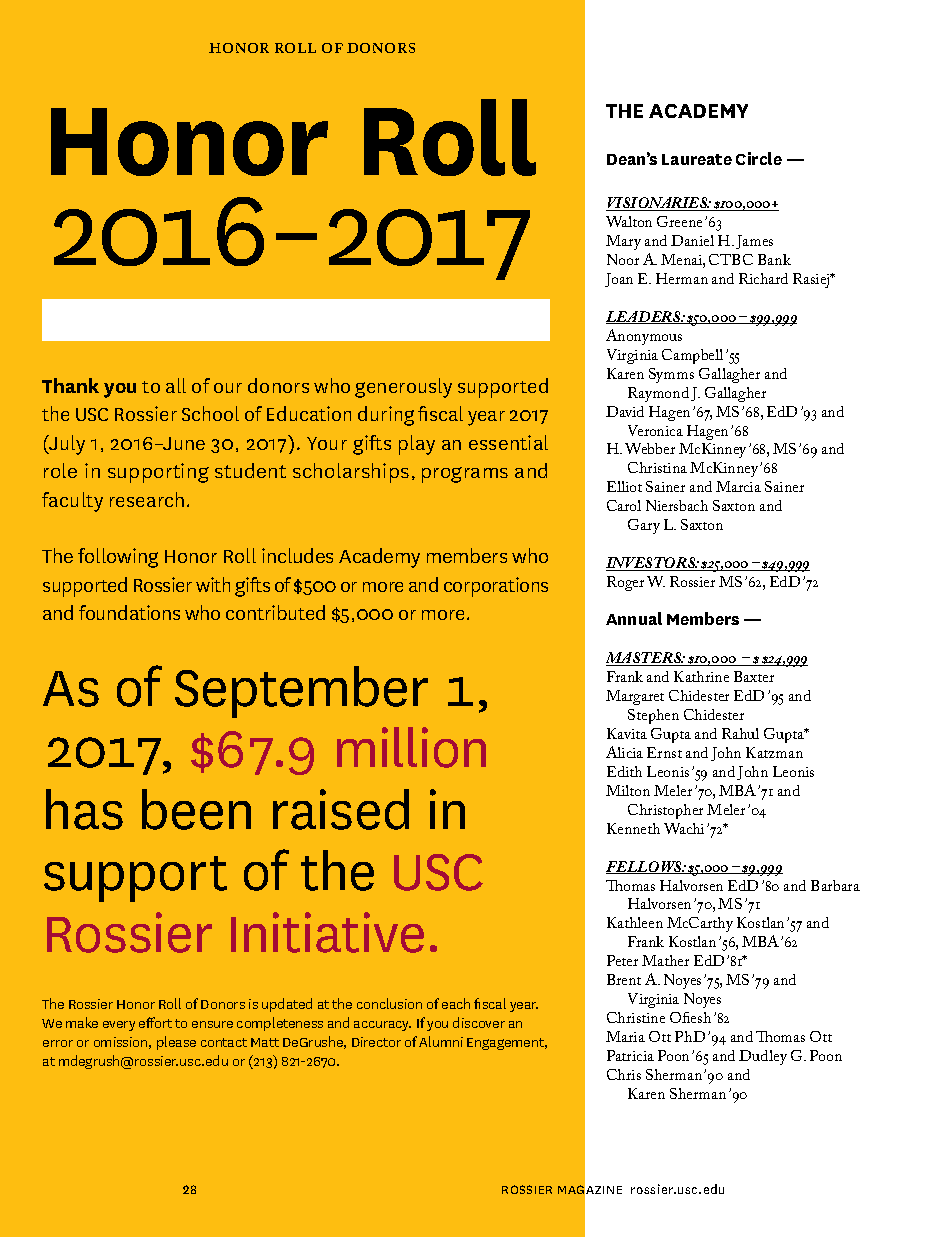  What do you see at coordinates (759, 158) in the screenshot?
I see `Circle` at bounding box center [759, 158].
